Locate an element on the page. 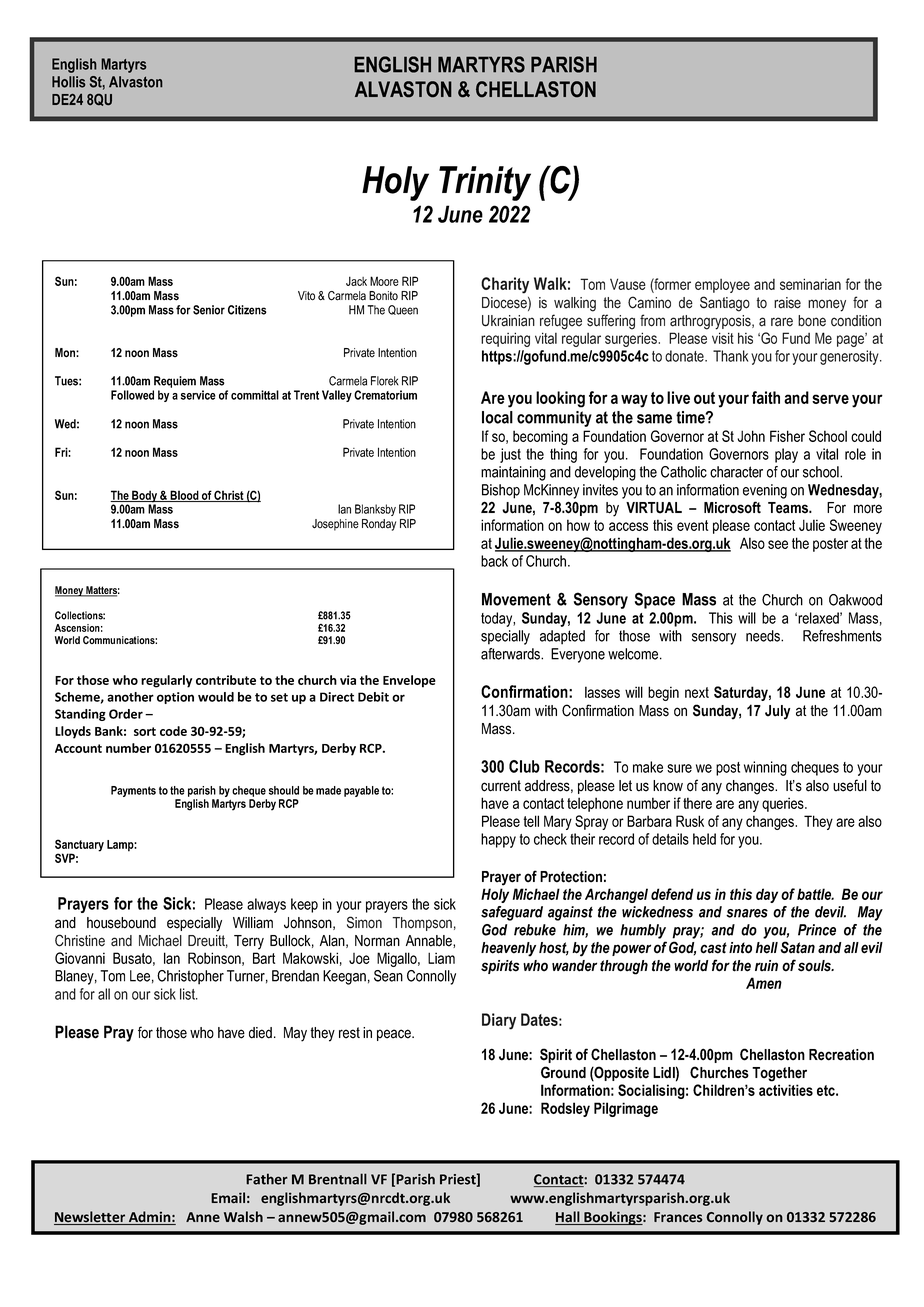 Image resolution: width=924 pixels, height=1307 pixels. Newsletter is located at coordinates (90, 1218).
